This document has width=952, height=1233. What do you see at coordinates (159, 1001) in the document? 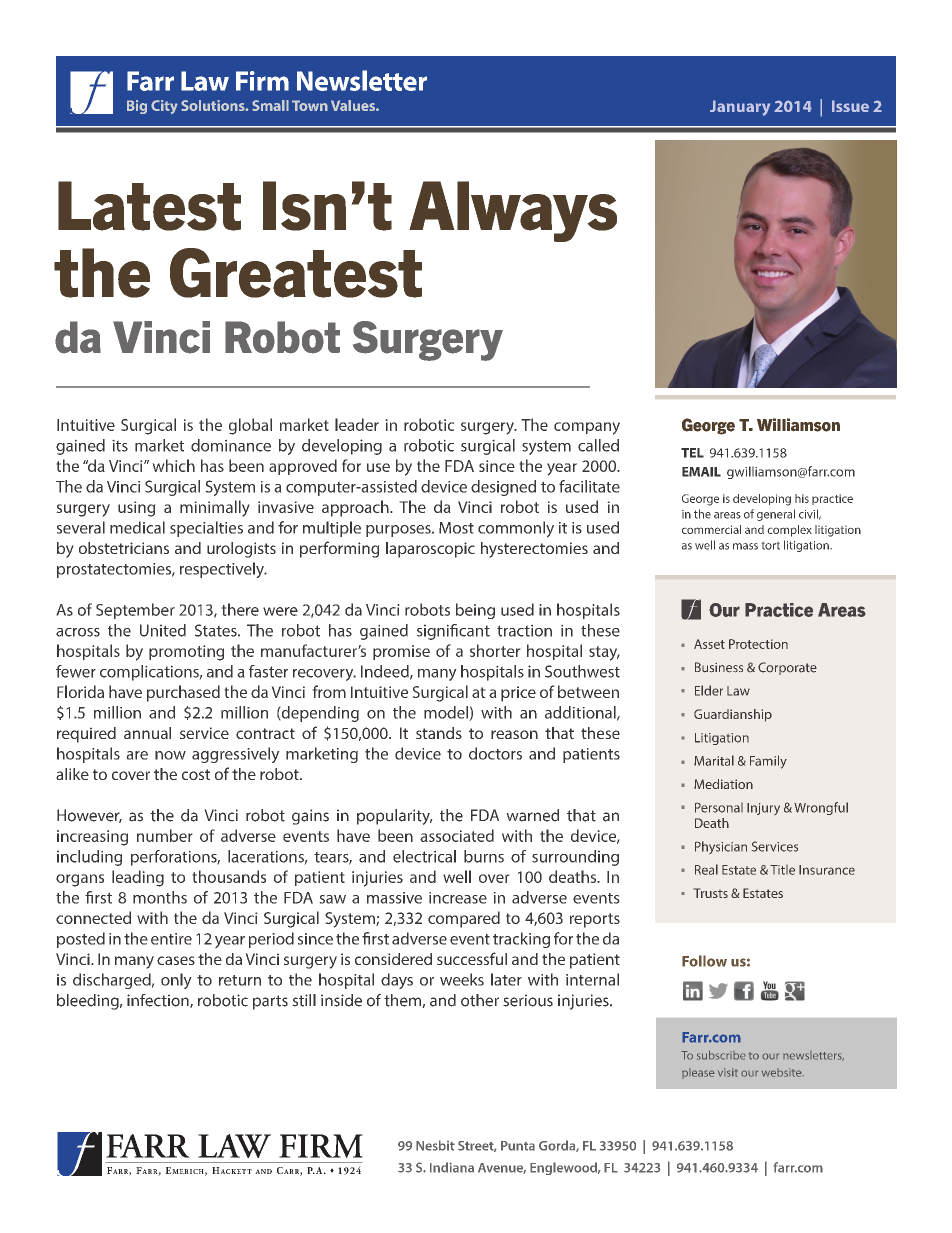
I see `infection` at bounding box center [159, 1001].
